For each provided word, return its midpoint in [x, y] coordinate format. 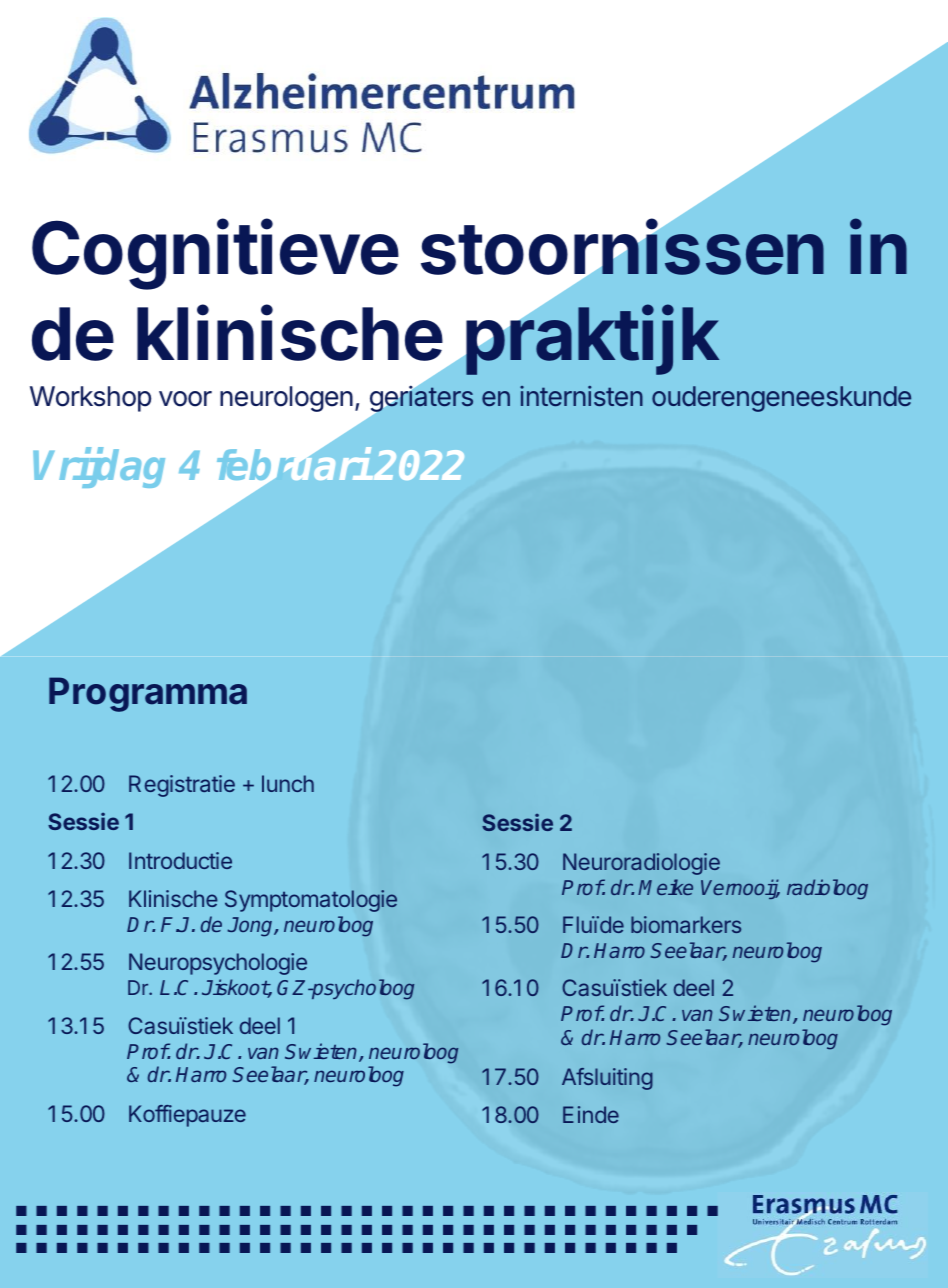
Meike [665, 887]
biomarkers [686, 924]
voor [185, 399]
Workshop [90, 399]
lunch [288, 783]
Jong [251, 927]
